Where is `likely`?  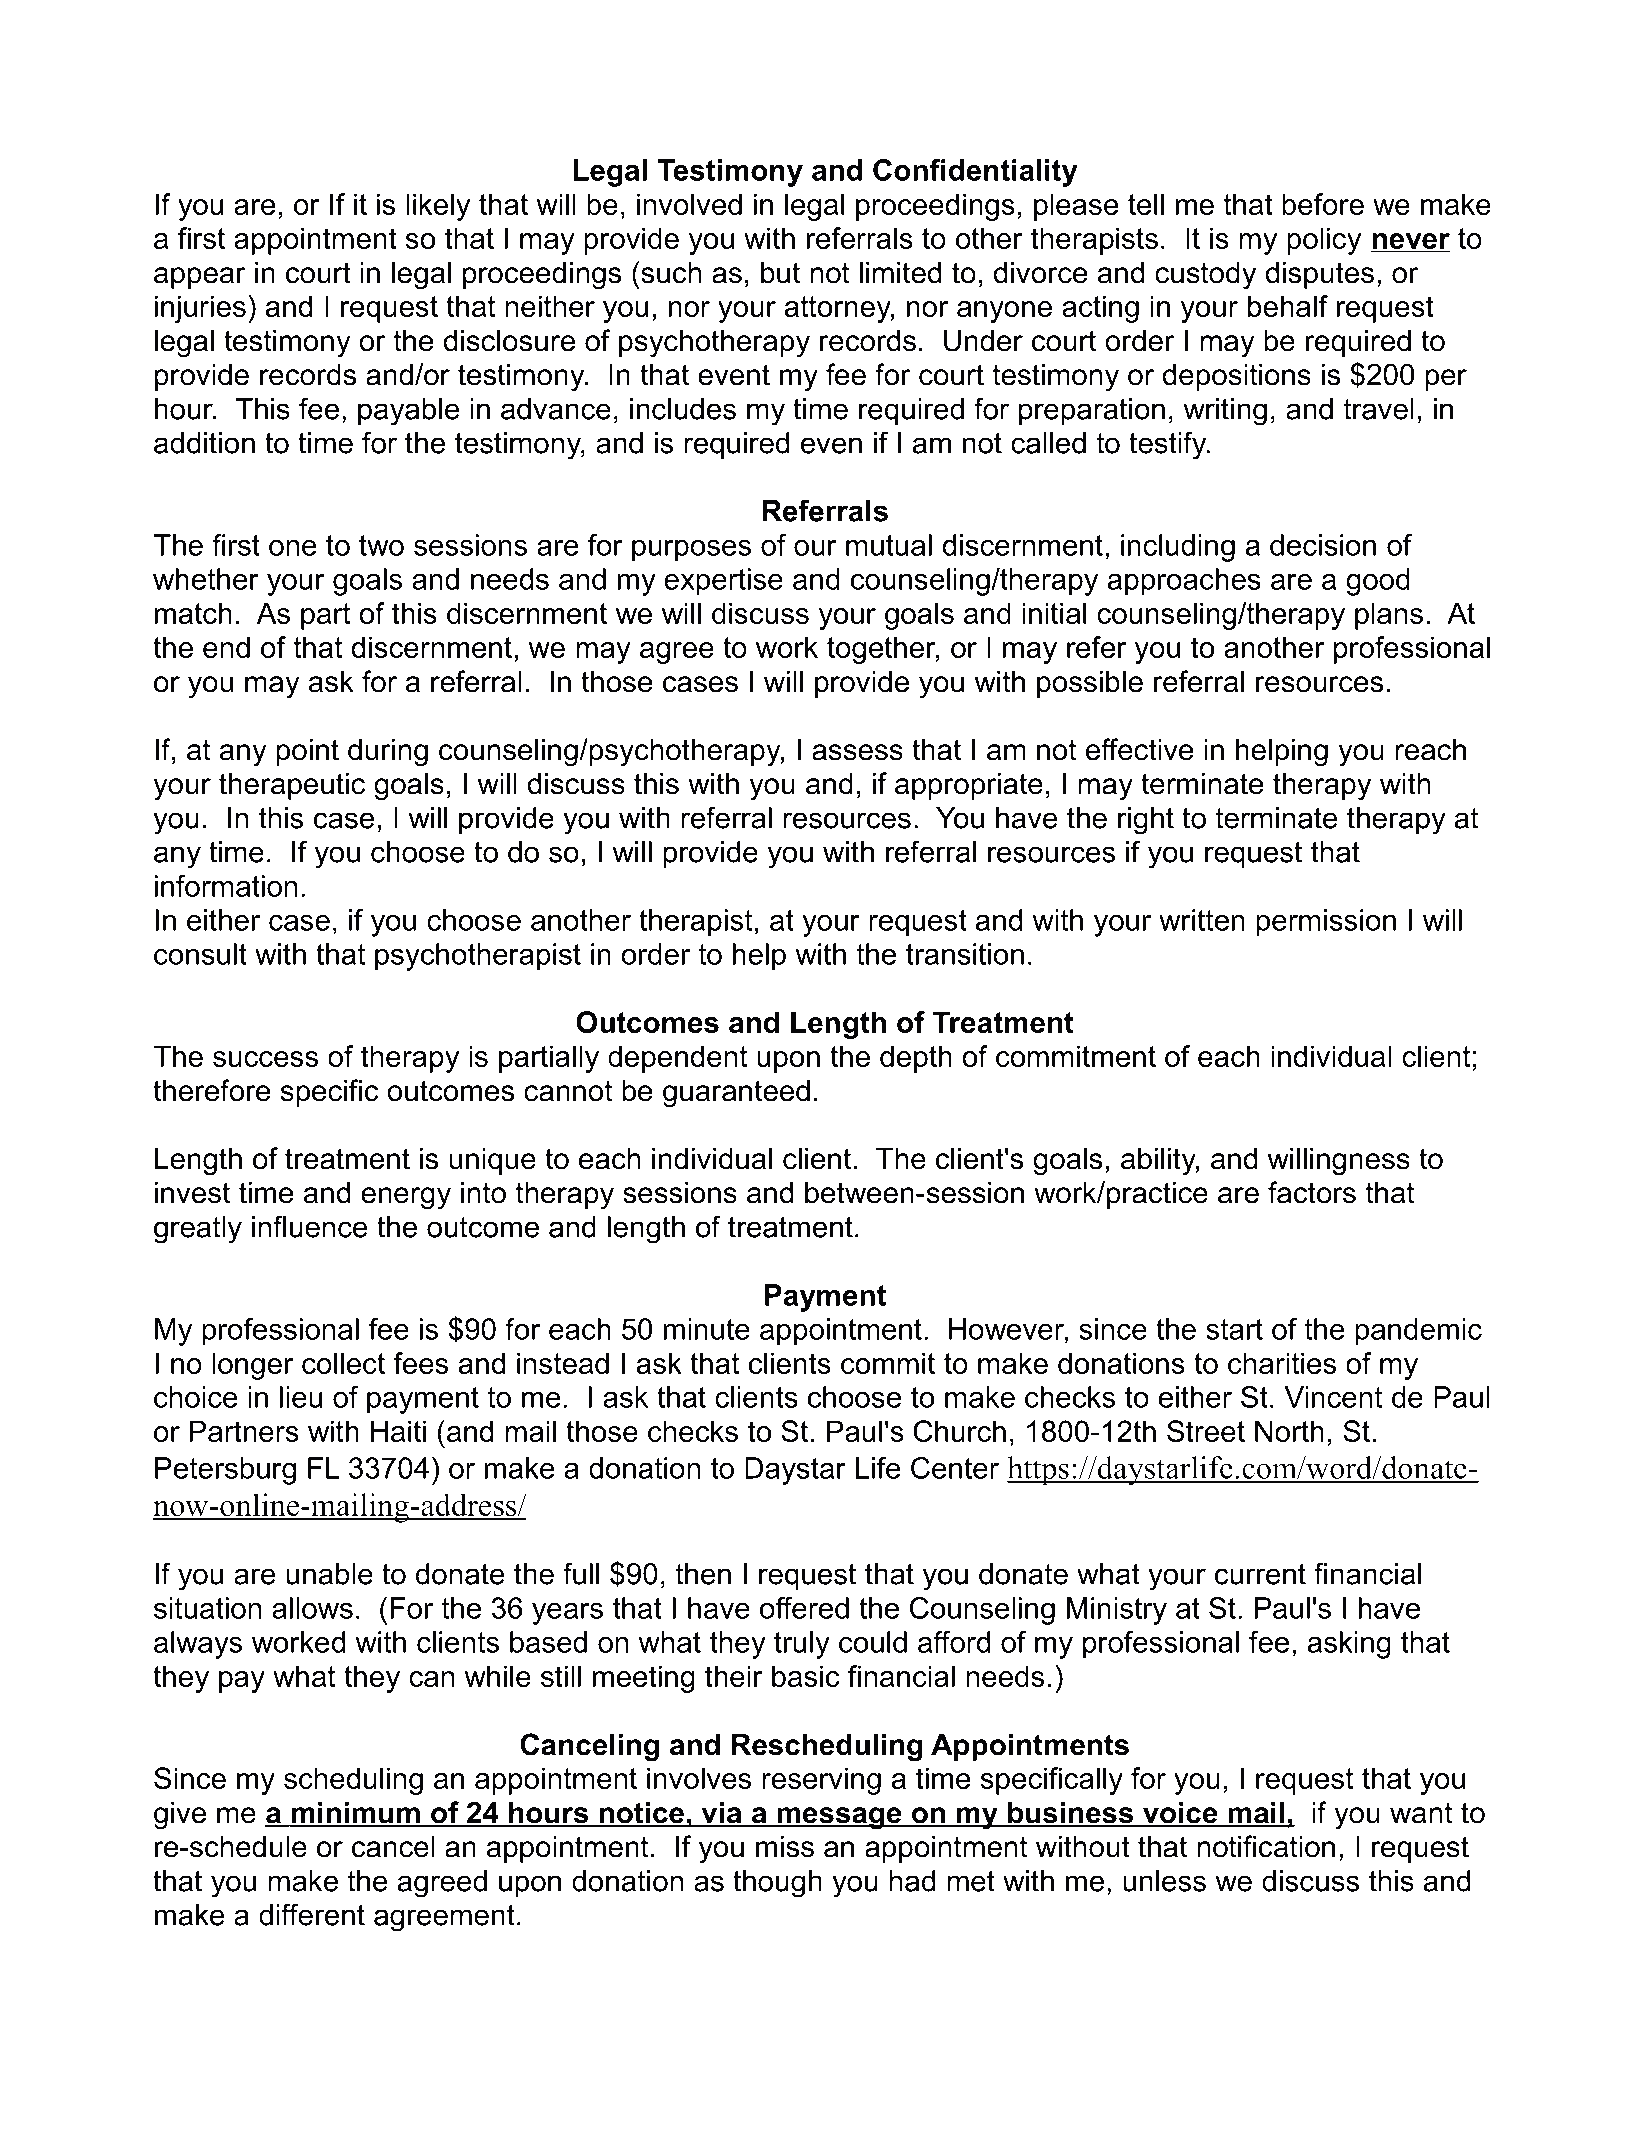 likely is located at coordinates (438, 207).
